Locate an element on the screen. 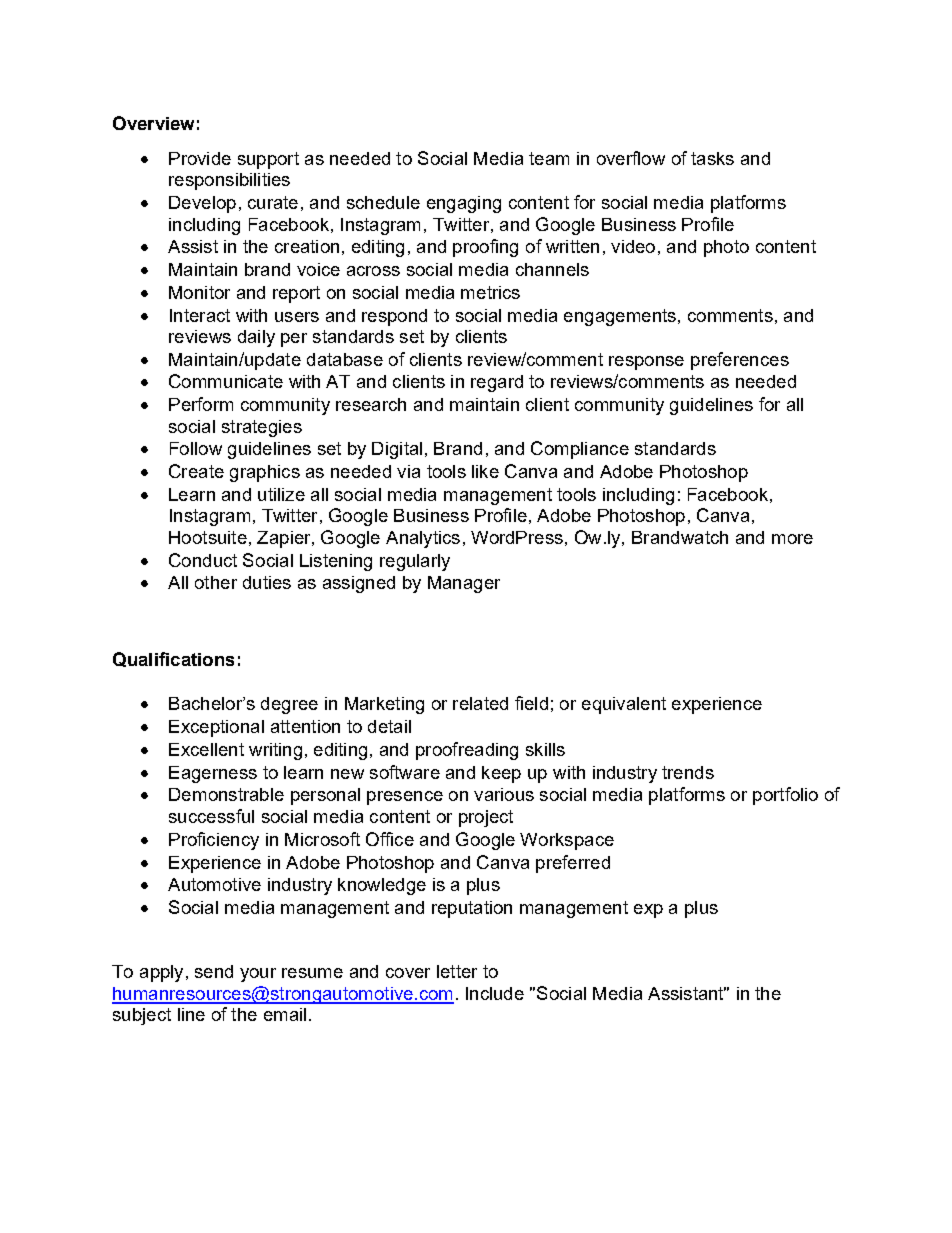 Image resolution: width=952 pixels, height=1233 pixels. related is located at coordinates (480, 703).
